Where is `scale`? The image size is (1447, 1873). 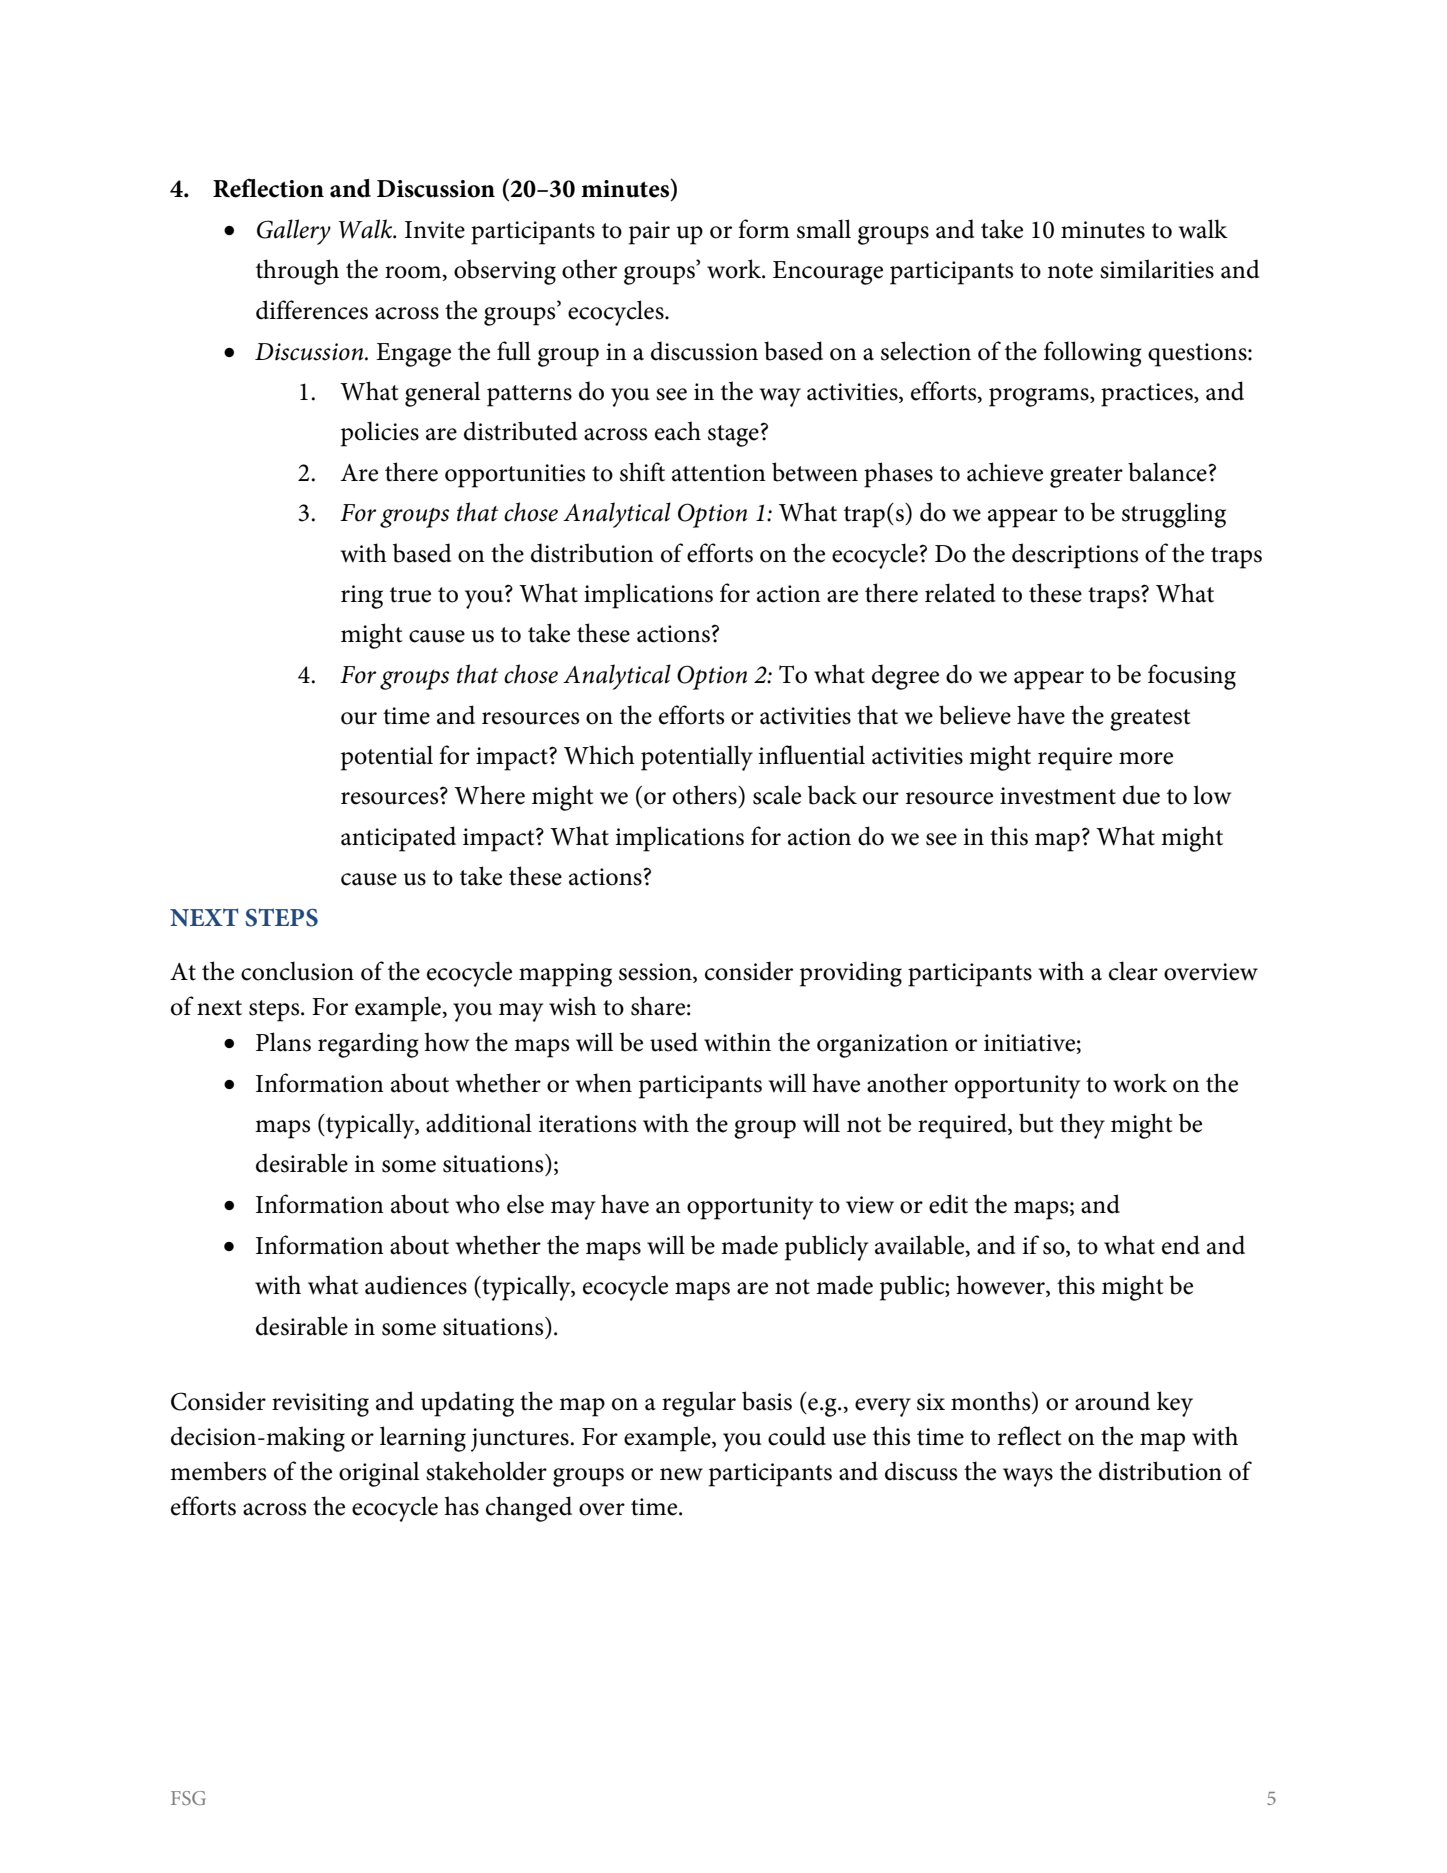
scale is located at coordinates (777, 795).
